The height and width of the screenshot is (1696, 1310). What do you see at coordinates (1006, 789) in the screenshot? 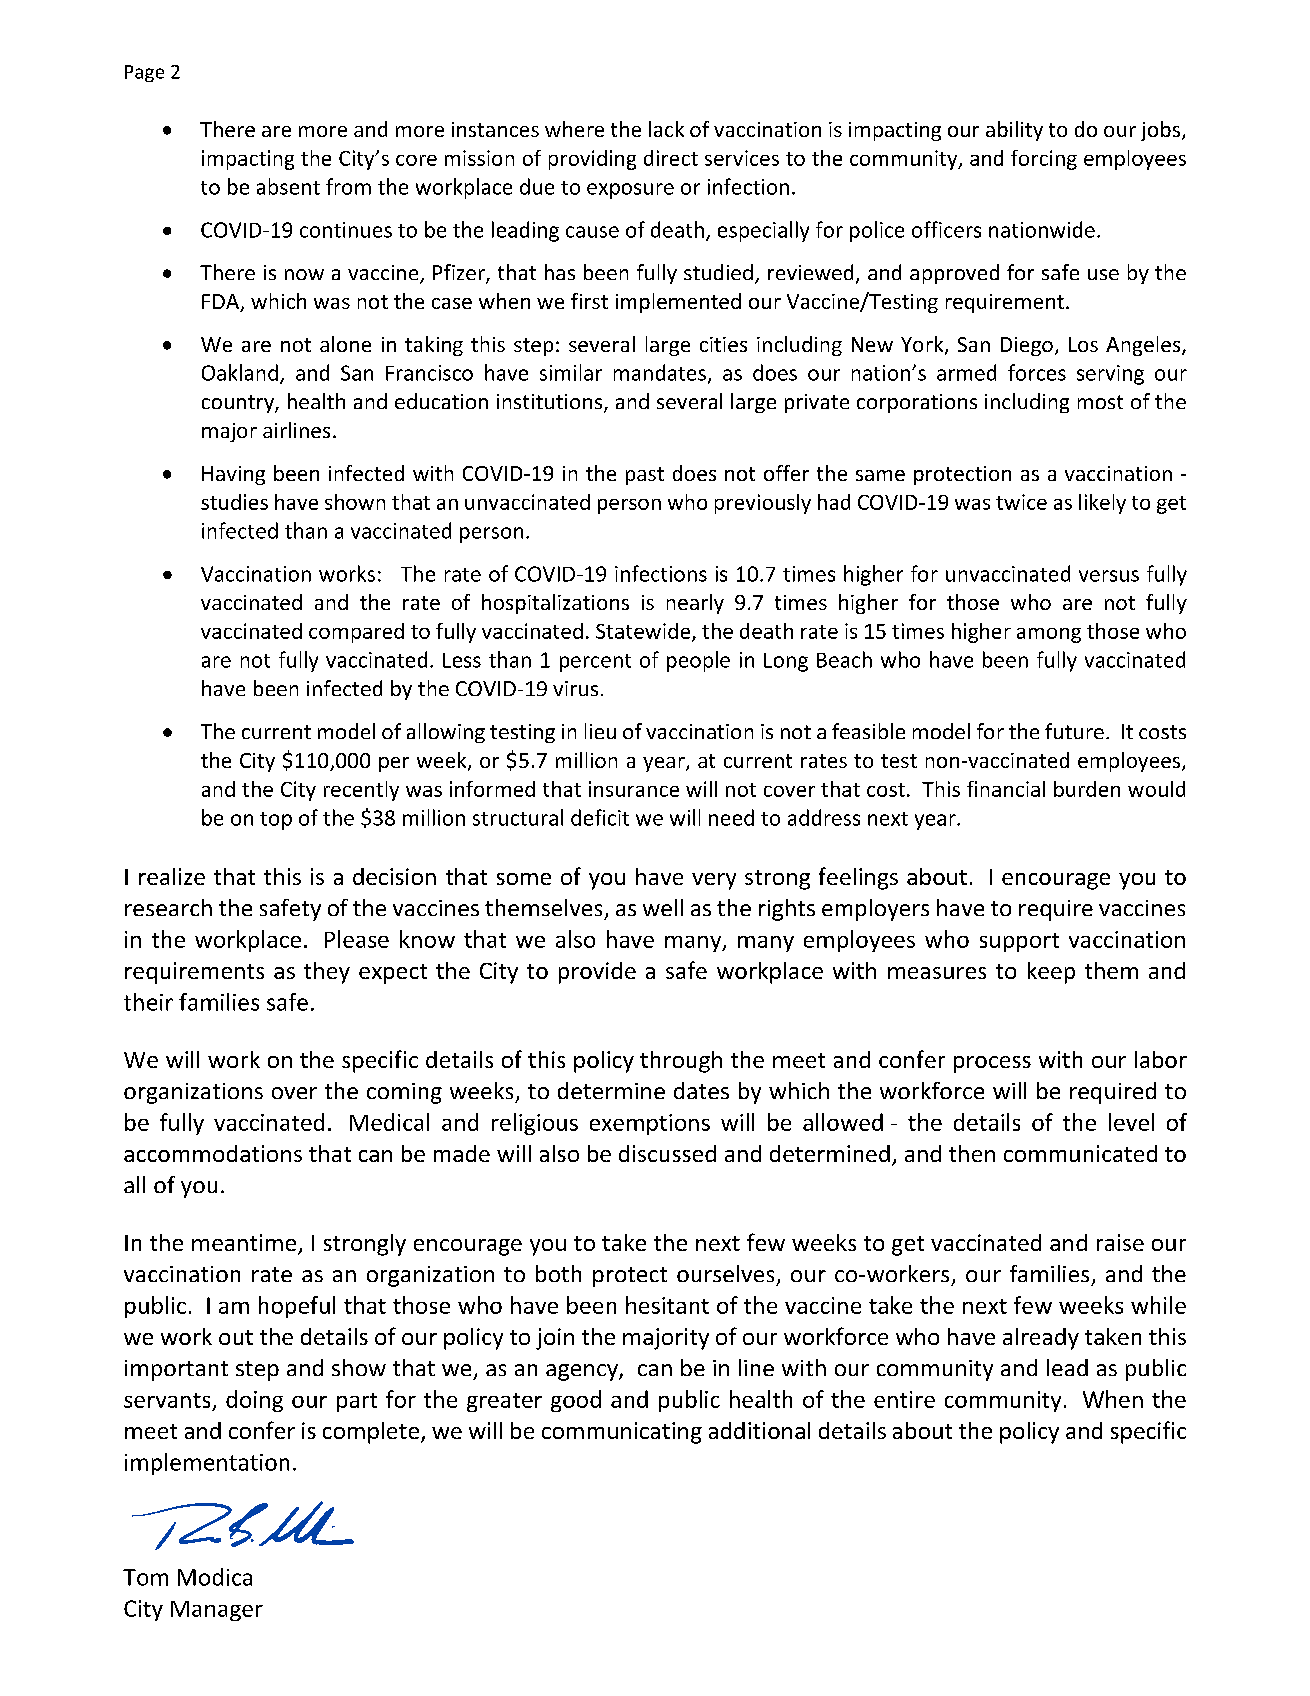
I see `financial` at bounding box center [1006, 789].
